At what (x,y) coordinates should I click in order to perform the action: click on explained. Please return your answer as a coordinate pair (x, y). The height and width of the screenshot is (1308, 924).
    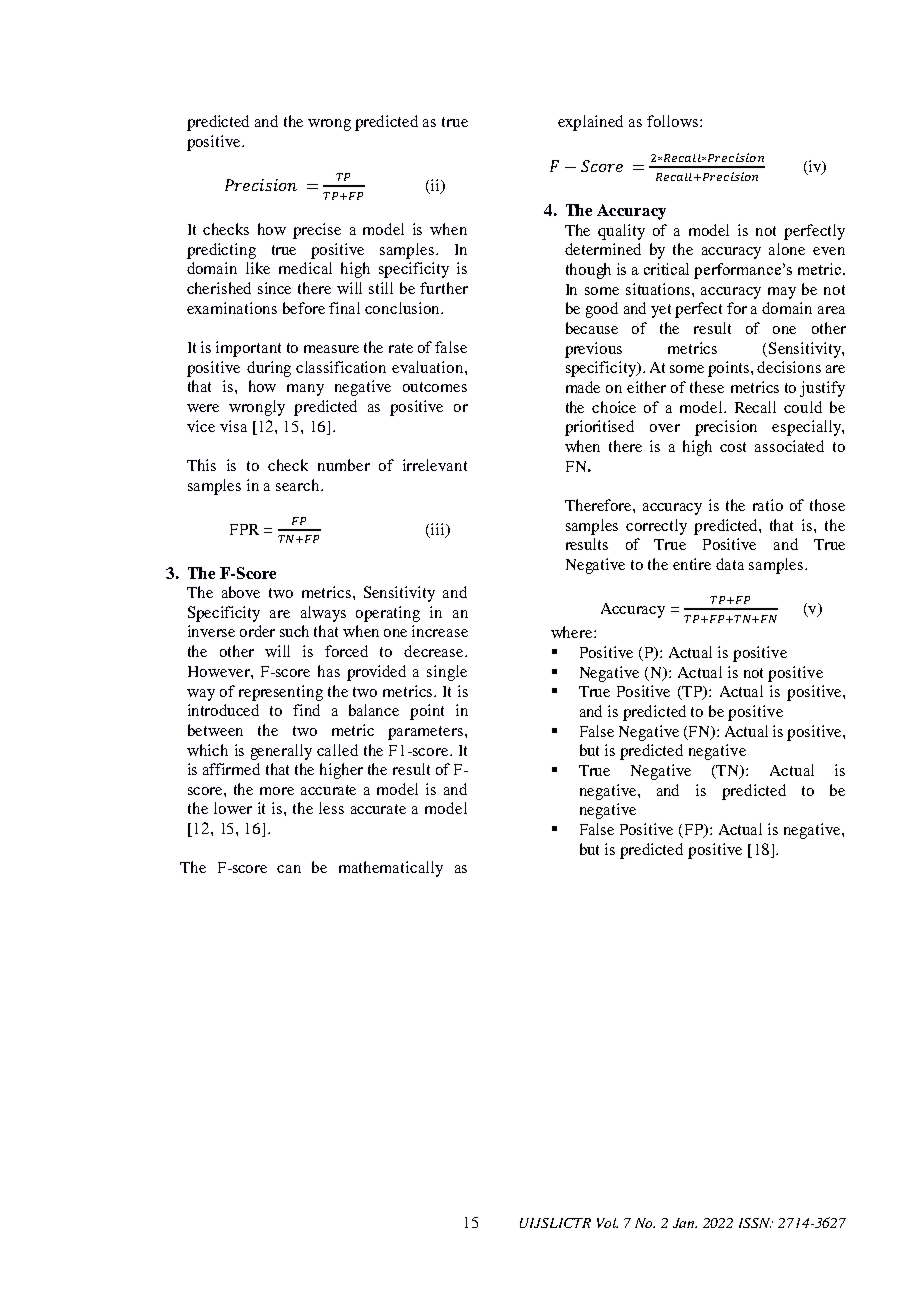
    Looking at the image, I should click on (590, 123).
